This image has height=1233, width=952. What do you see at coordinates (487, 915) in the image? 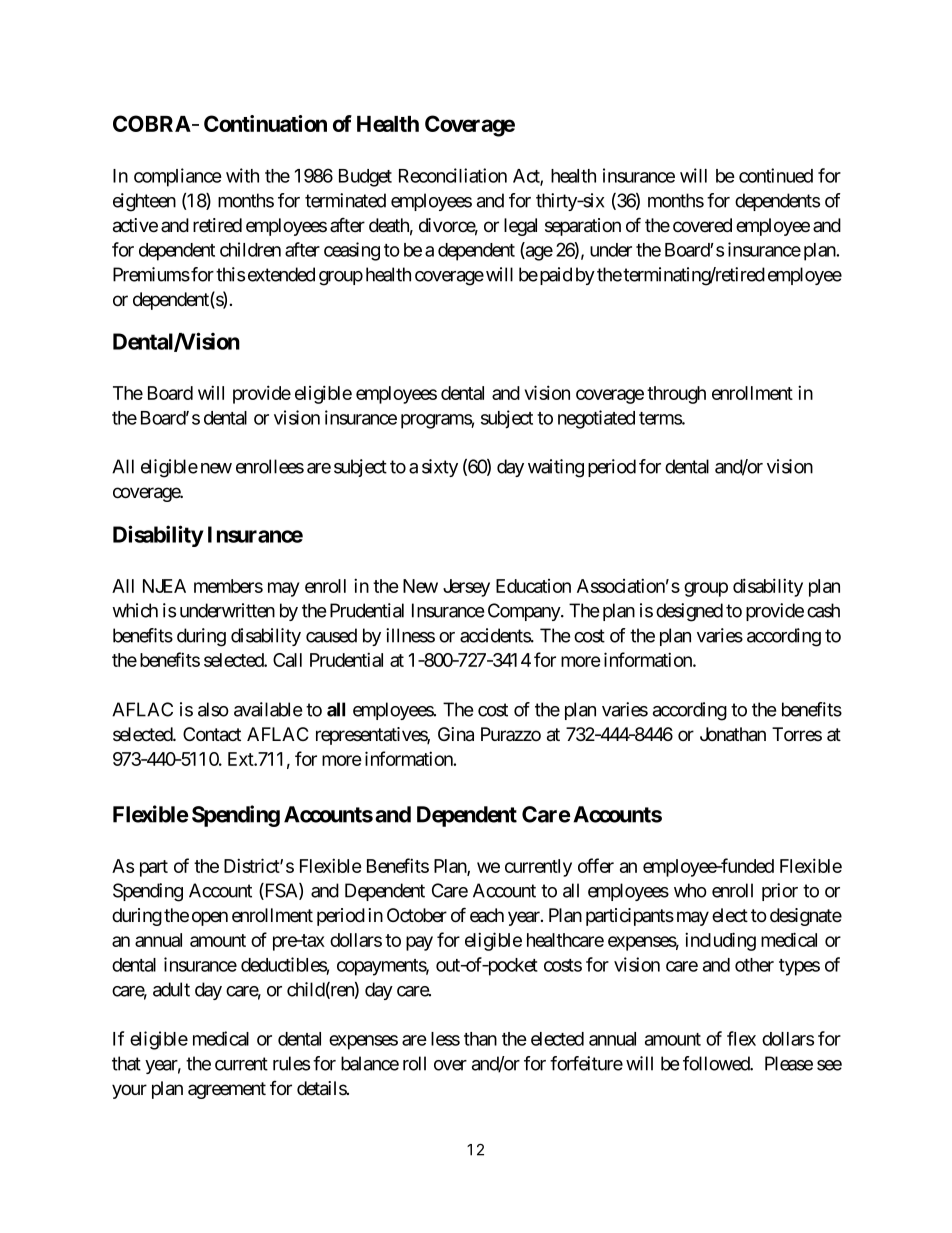
I see `each` at bounding box center [487, 915].
